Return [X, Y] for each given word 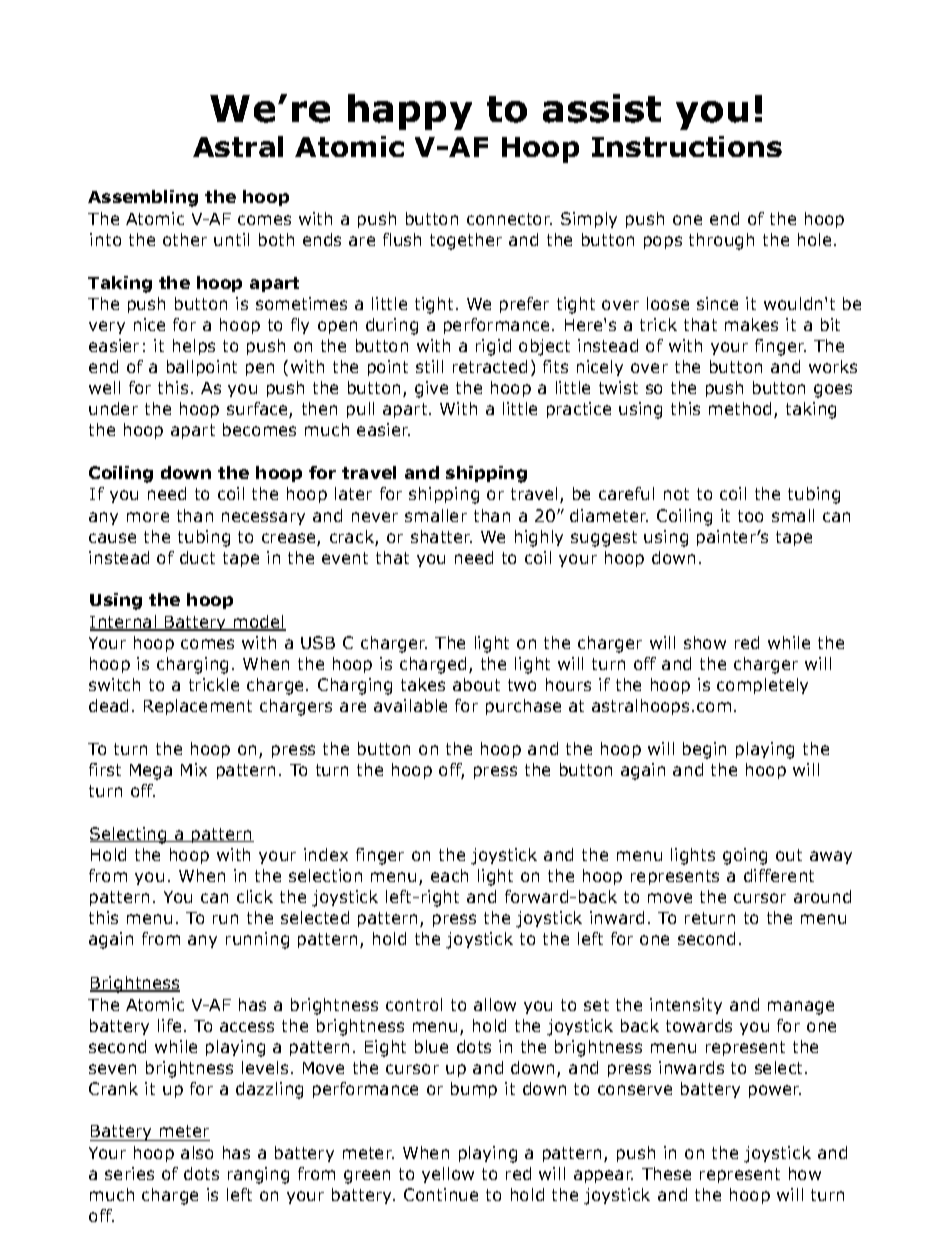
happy [410, 112]
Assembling [143, 198]
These [666, 1173]
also [197, 1152]
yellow [448, 1175]
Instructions [687, 146]
